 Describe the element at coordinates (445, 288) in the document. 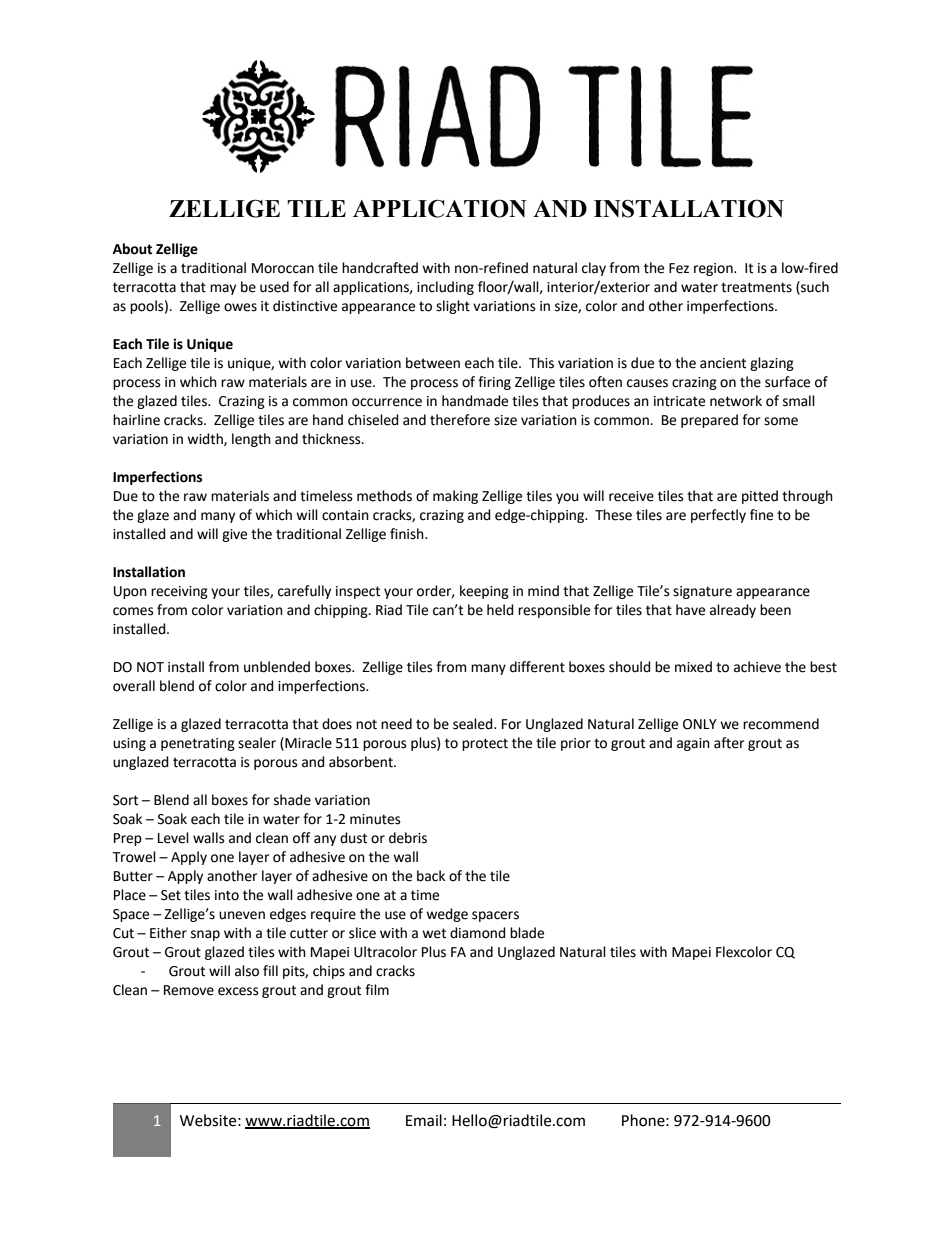

I see `including` at that location.
